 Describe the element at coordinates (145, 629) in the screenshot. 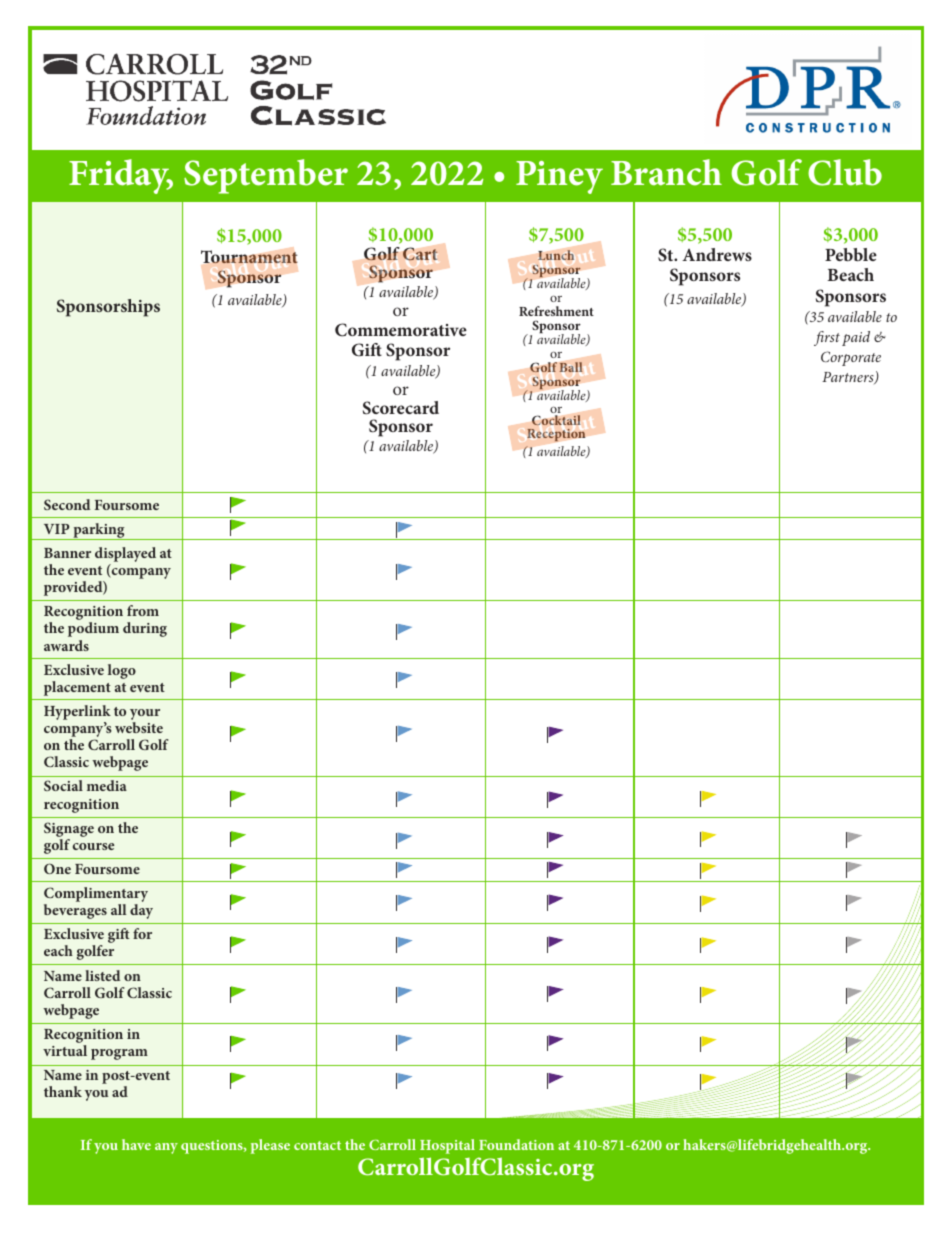

I see `during` at that location.
